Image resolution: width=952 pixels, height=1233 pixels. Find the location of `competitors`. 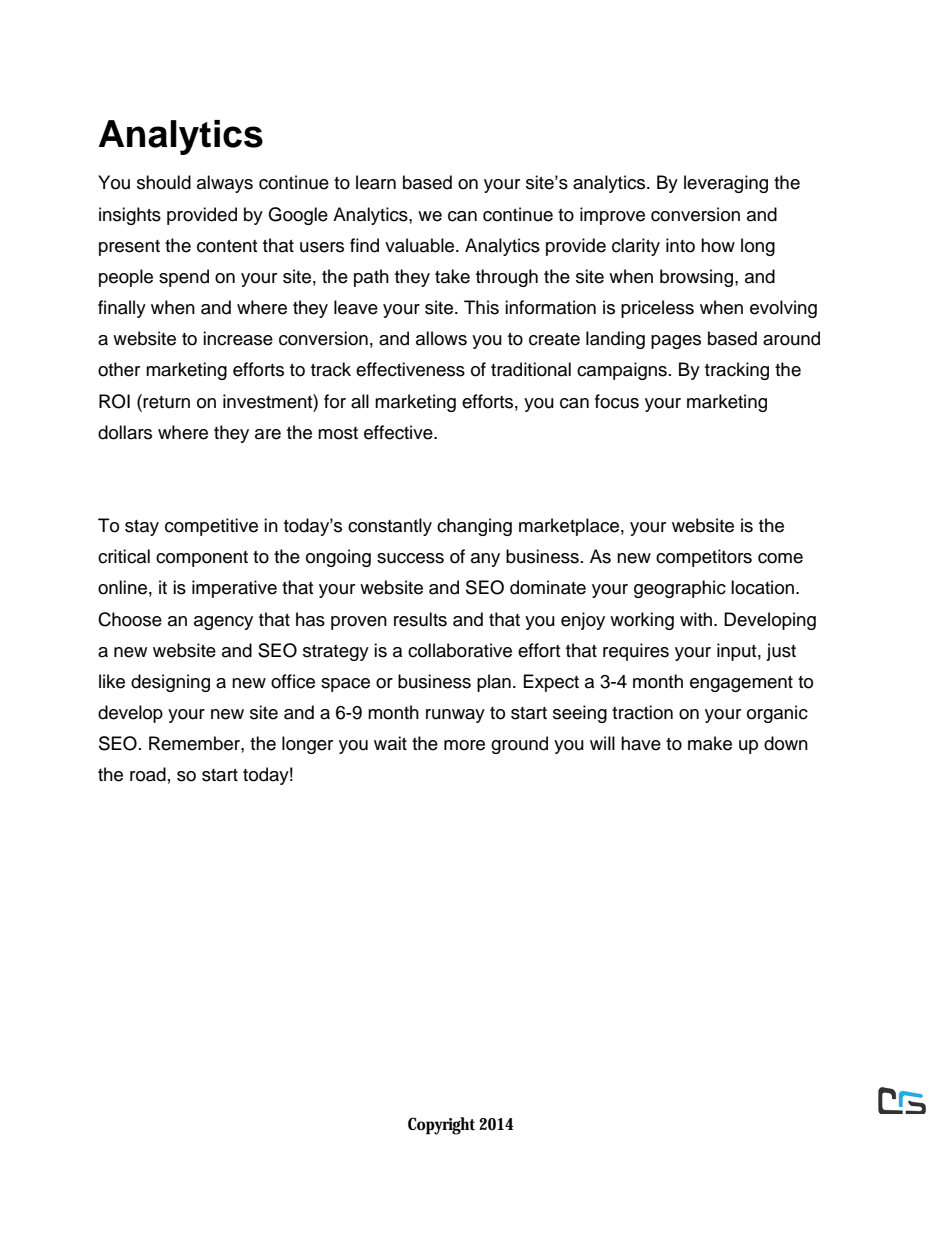

competitors is located at coordinates (704, 558).
